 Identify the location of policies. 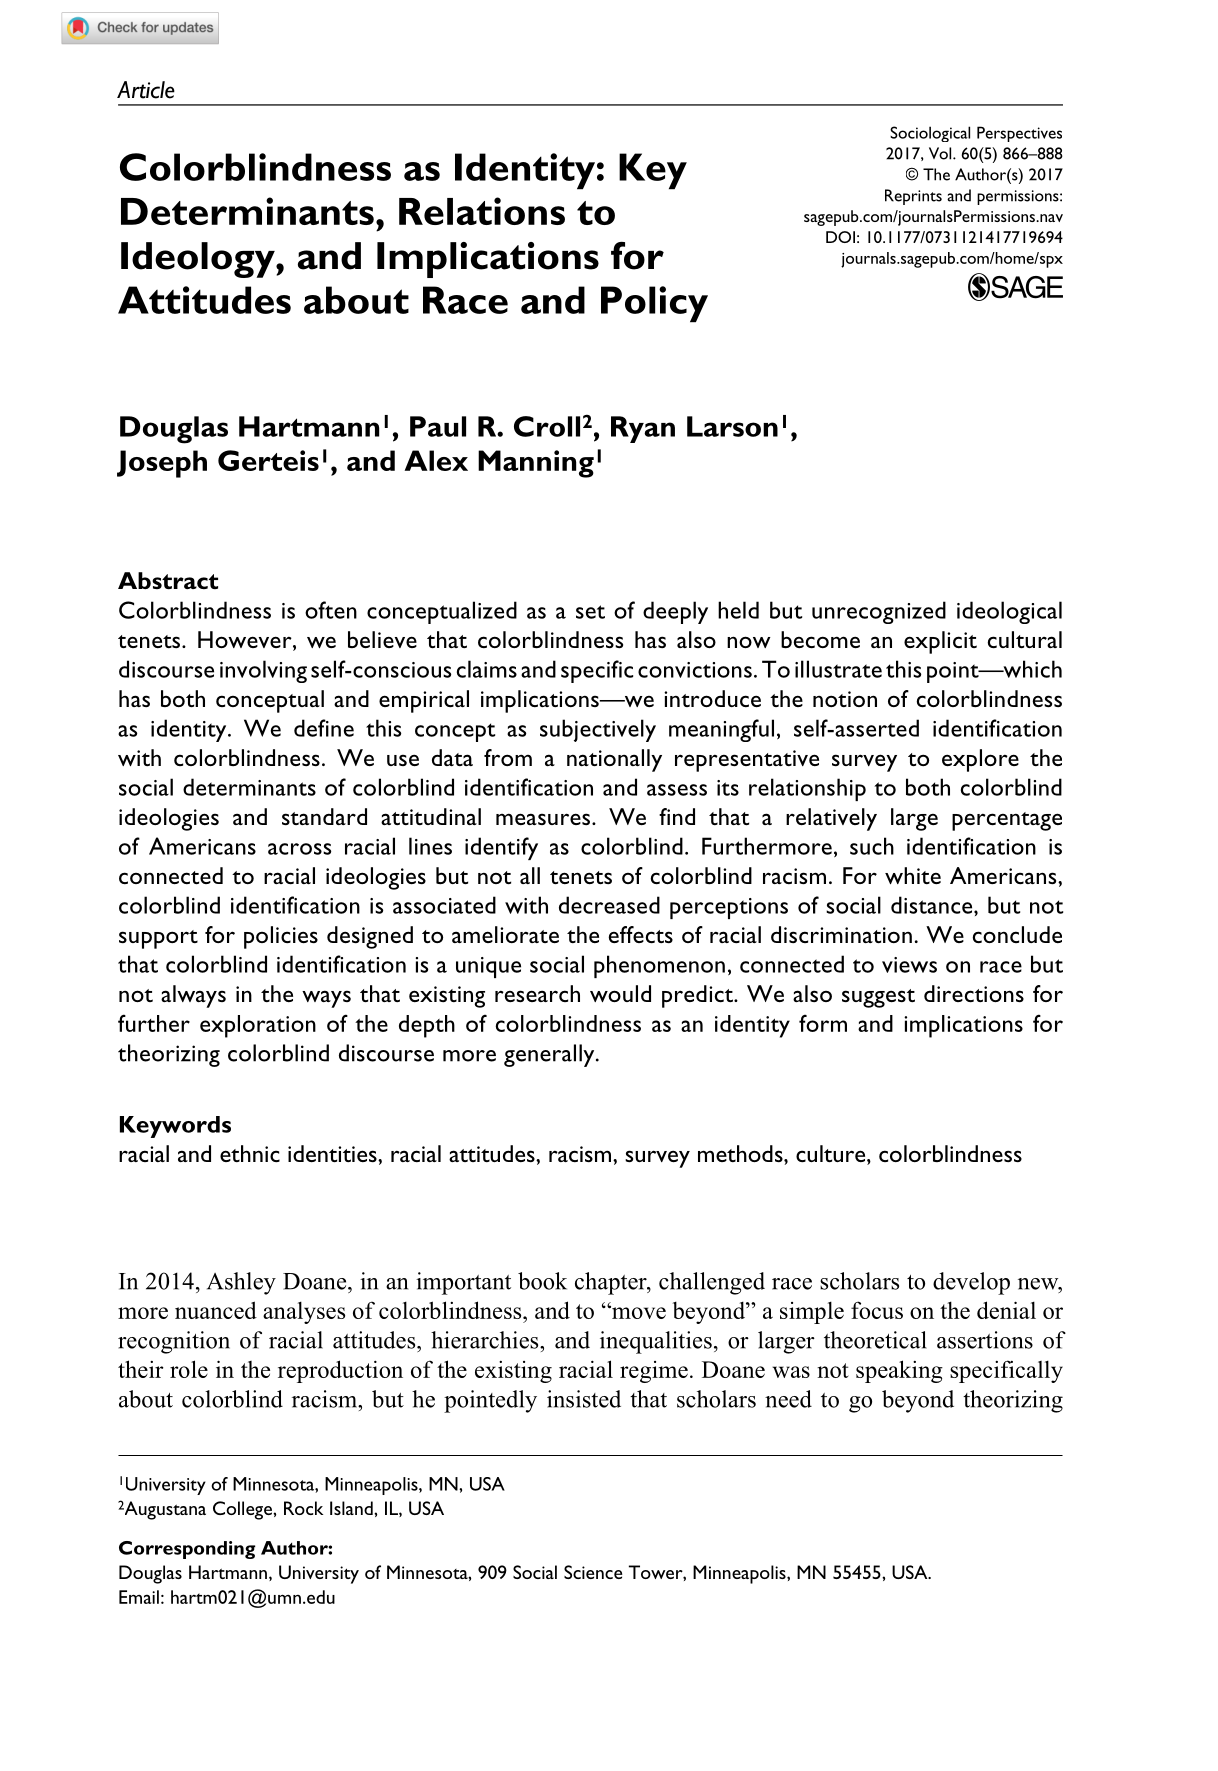
(281, 937).
